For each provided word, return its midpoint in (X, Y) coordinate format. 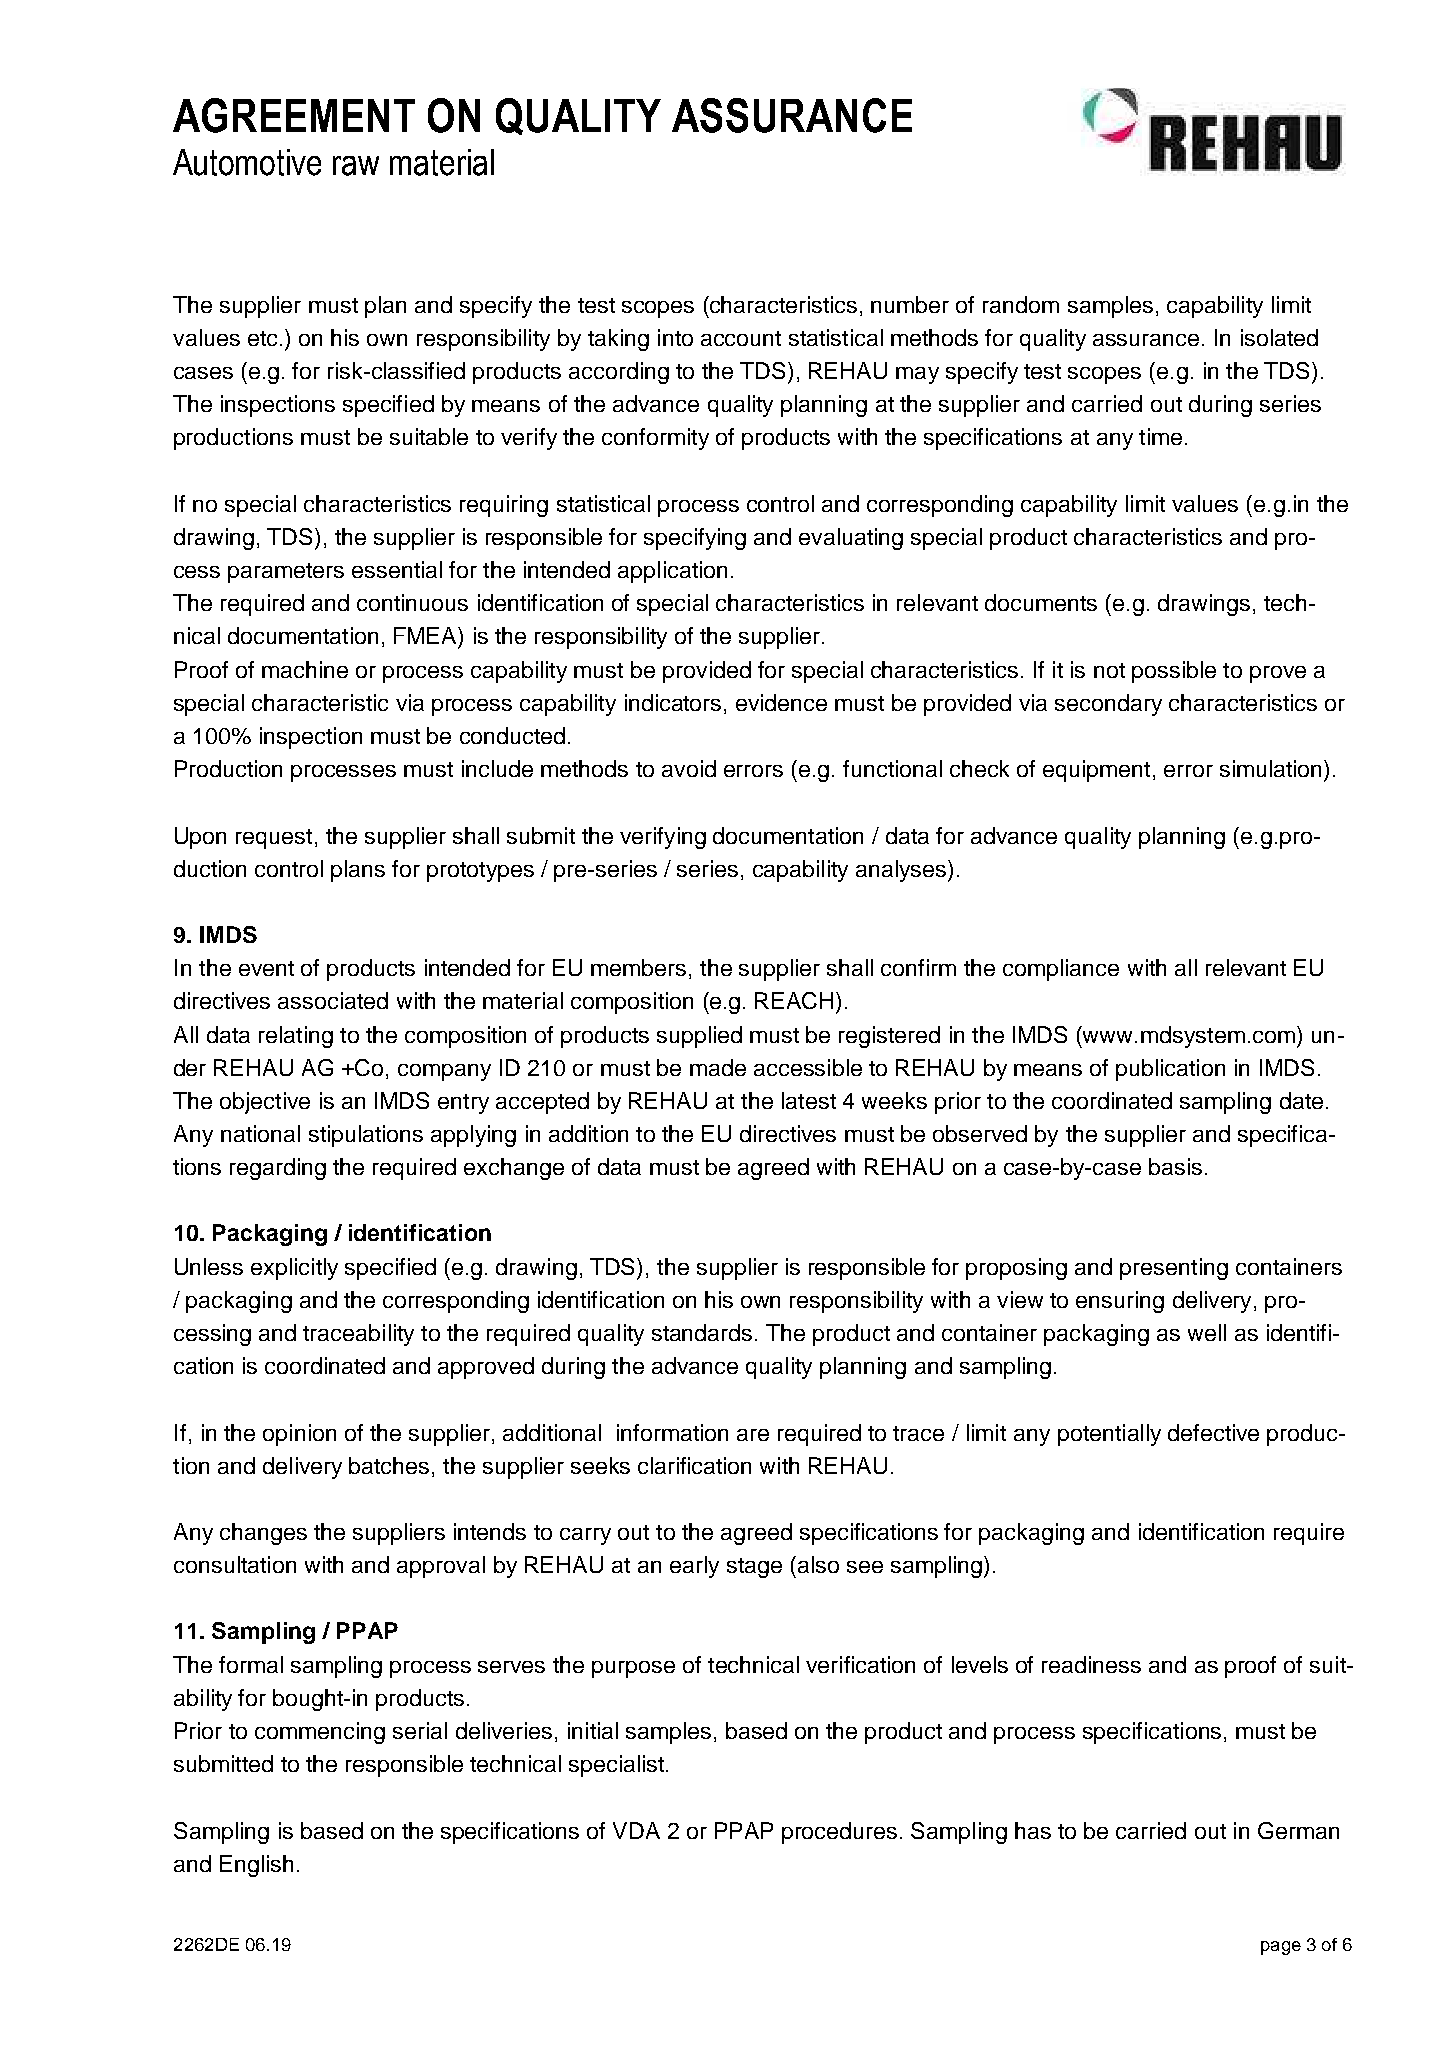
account (741, 338)
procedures (839, 1833)
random (1021, 304)
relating (296, 1037)
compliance (1061, 970)
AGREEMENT (294, 115)
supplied (699, 1037)
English (256, 1866)
